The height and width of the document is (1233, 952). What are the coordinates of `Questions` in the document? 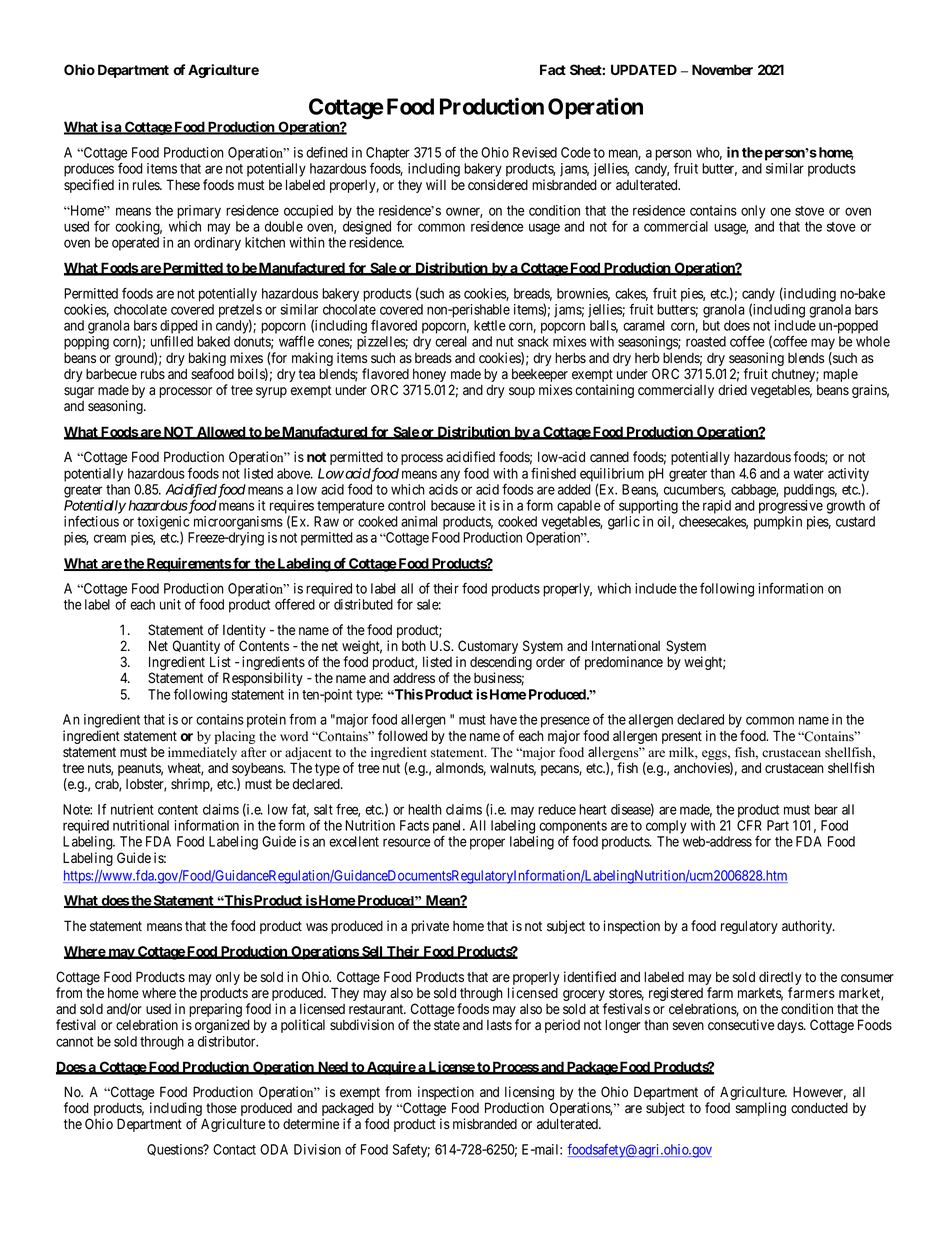 It's located at (175, 1150).
